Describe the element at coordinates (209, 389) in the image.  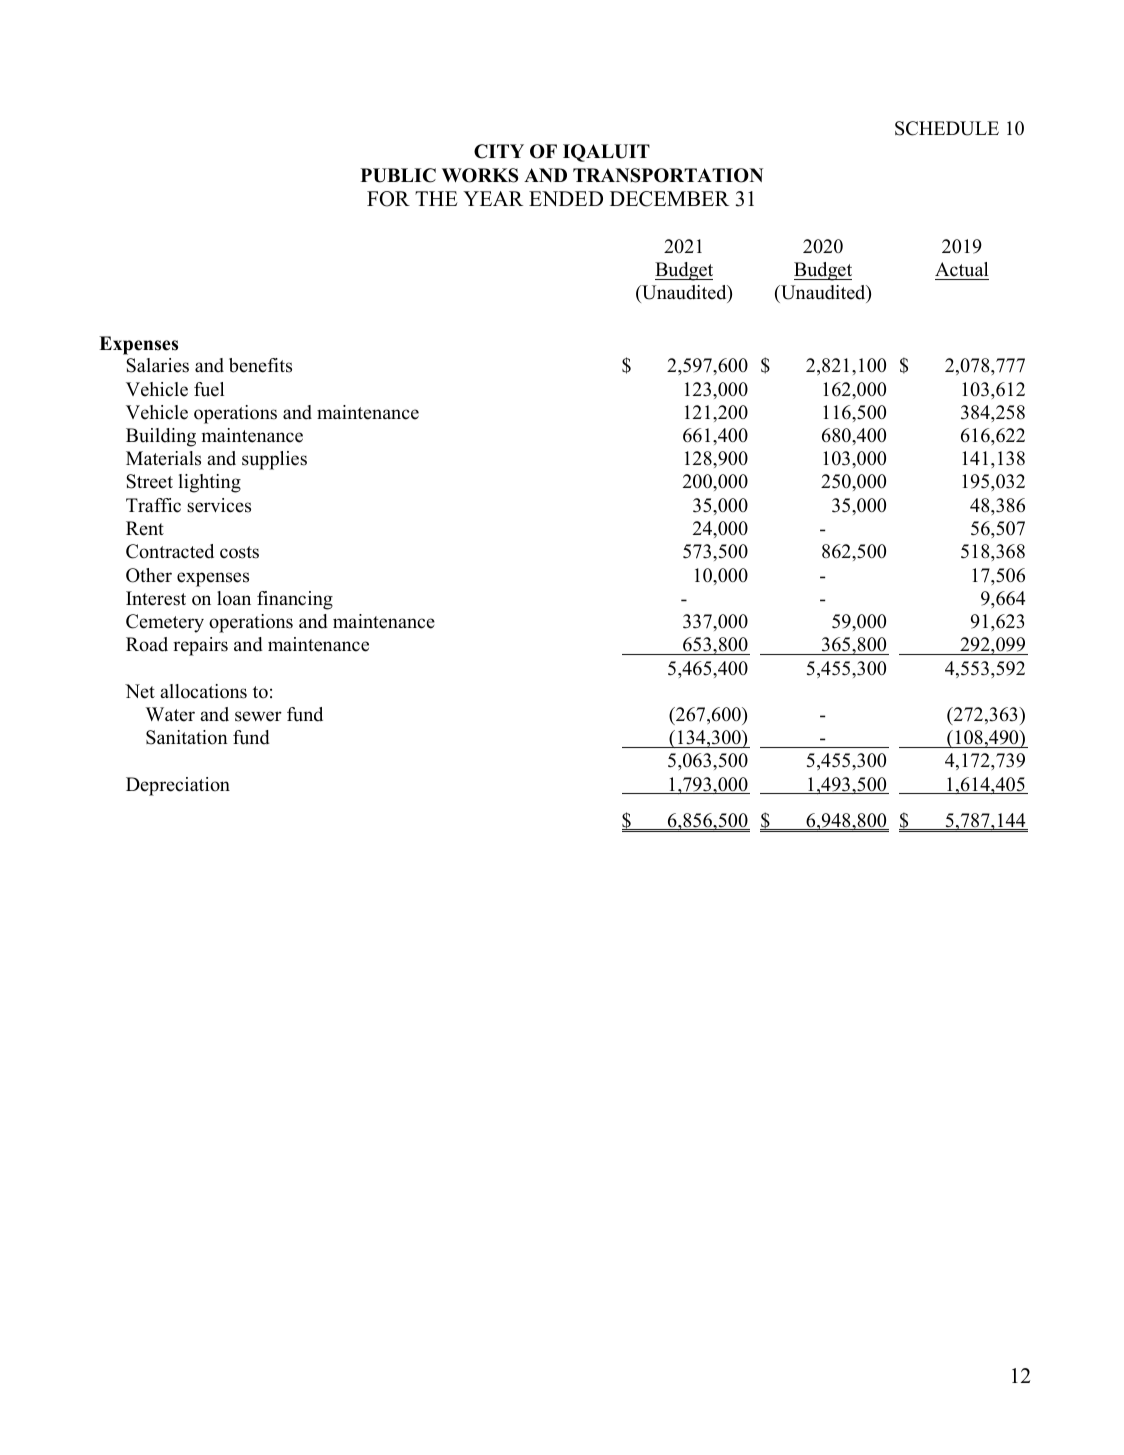
I see `fuel` at that location.
